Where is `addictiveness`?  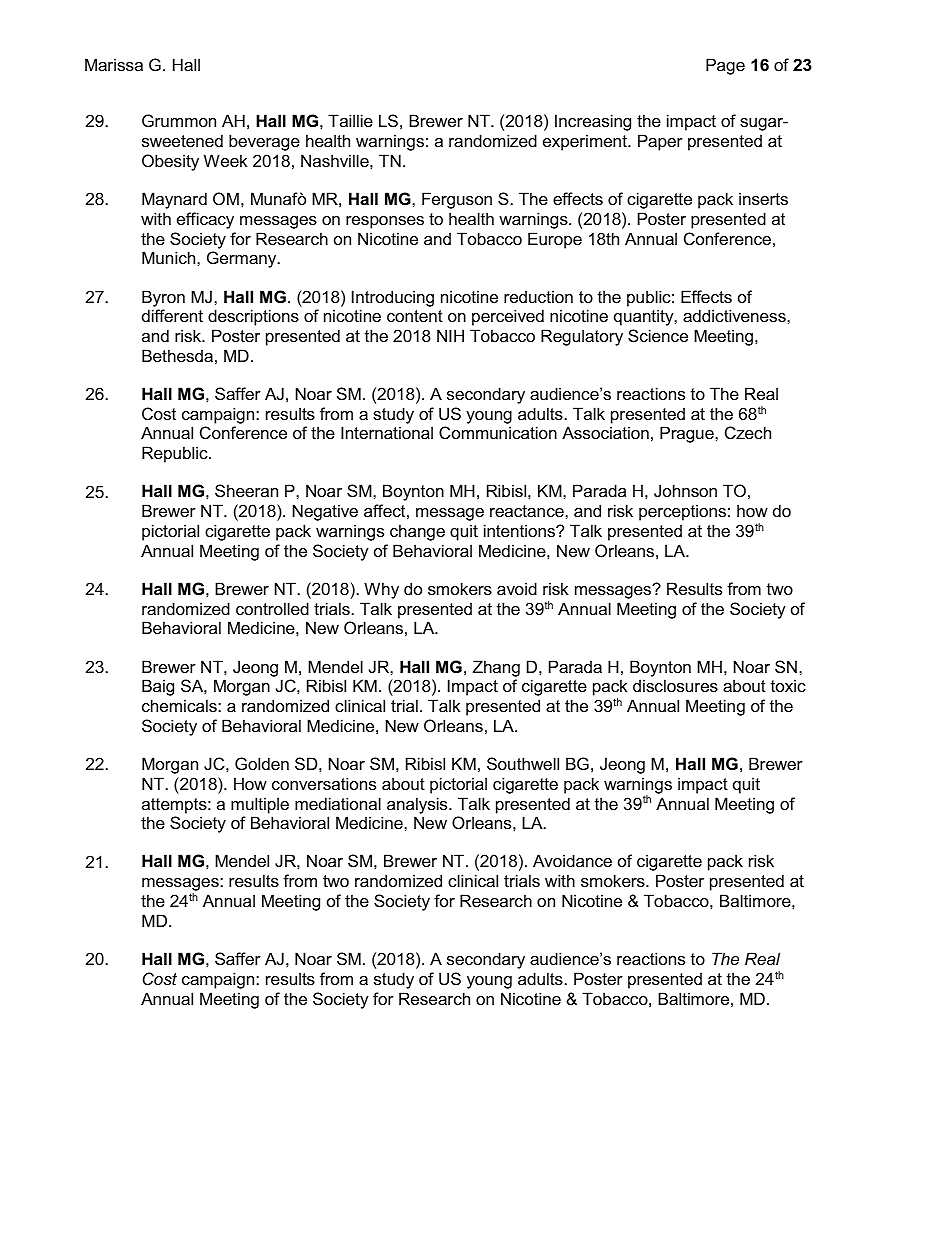
addictiveness is located at coordinates (735, 315).
